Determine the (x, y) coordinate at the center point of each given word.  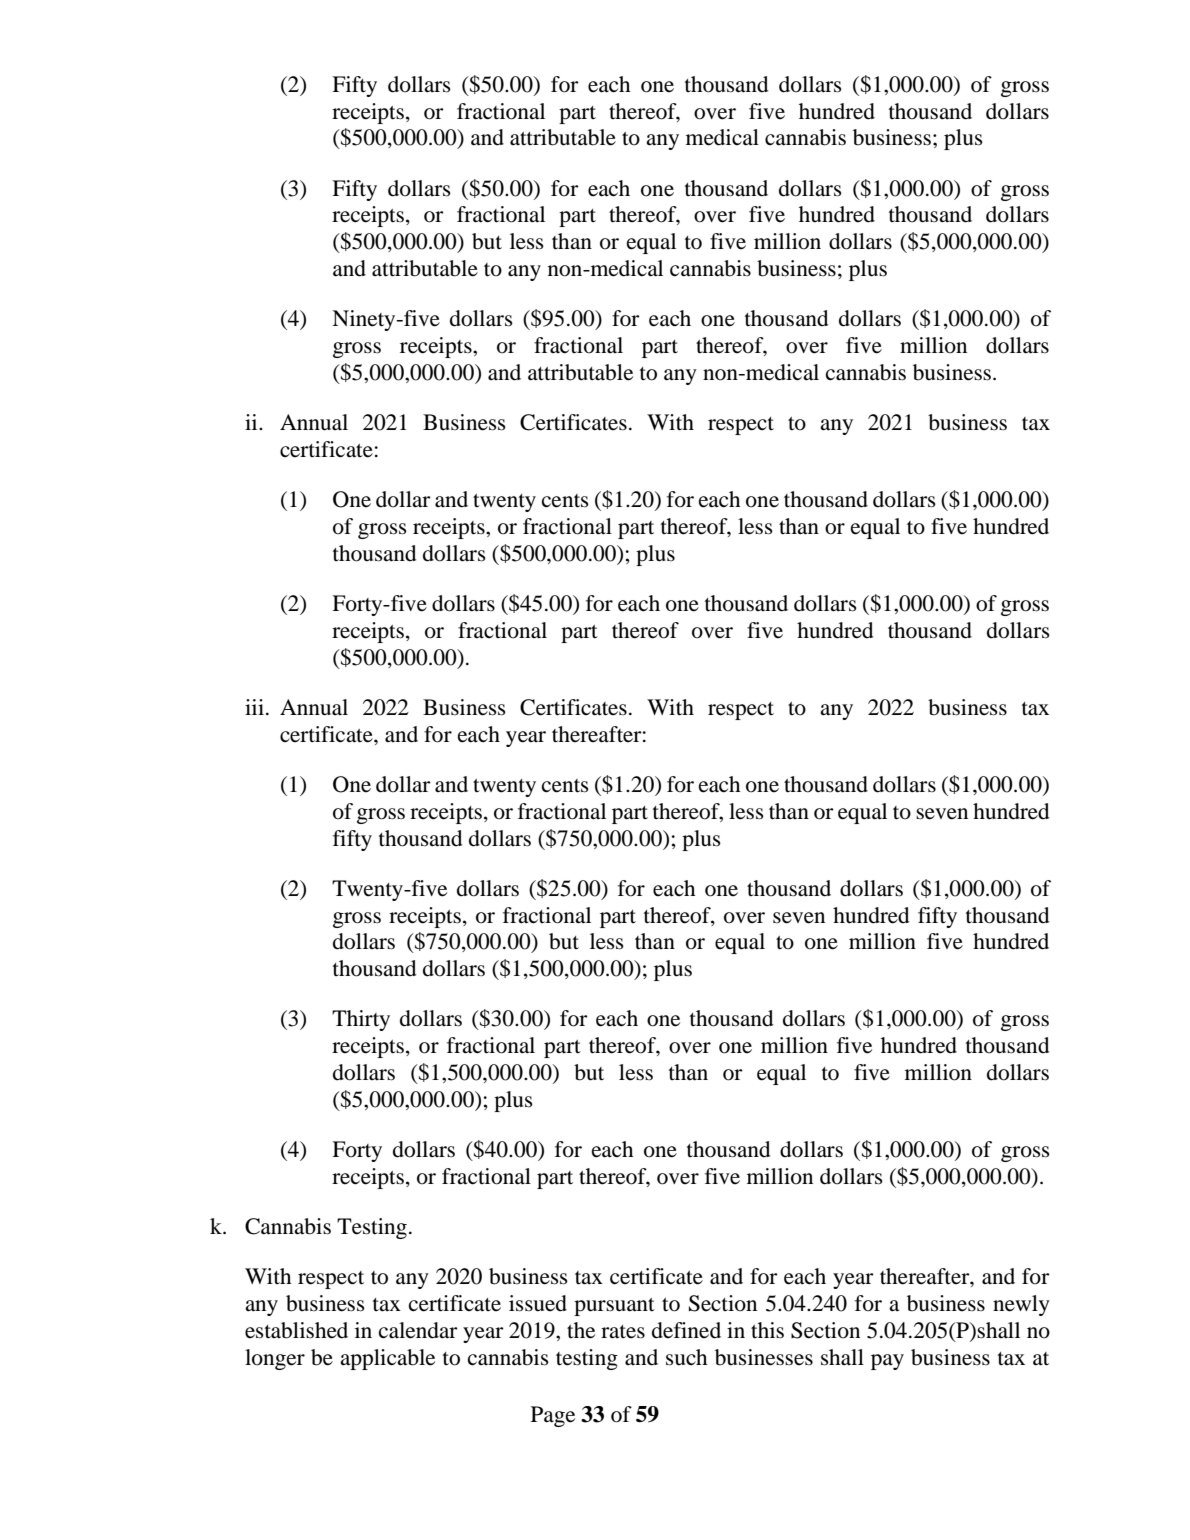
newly (1021, 1305)
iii (254, 707)
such (686, 1357)
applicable (387, 1359)
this (767, 1330)
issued (538, 1303)
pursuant (614, 1307)
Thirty (361, 1020)
